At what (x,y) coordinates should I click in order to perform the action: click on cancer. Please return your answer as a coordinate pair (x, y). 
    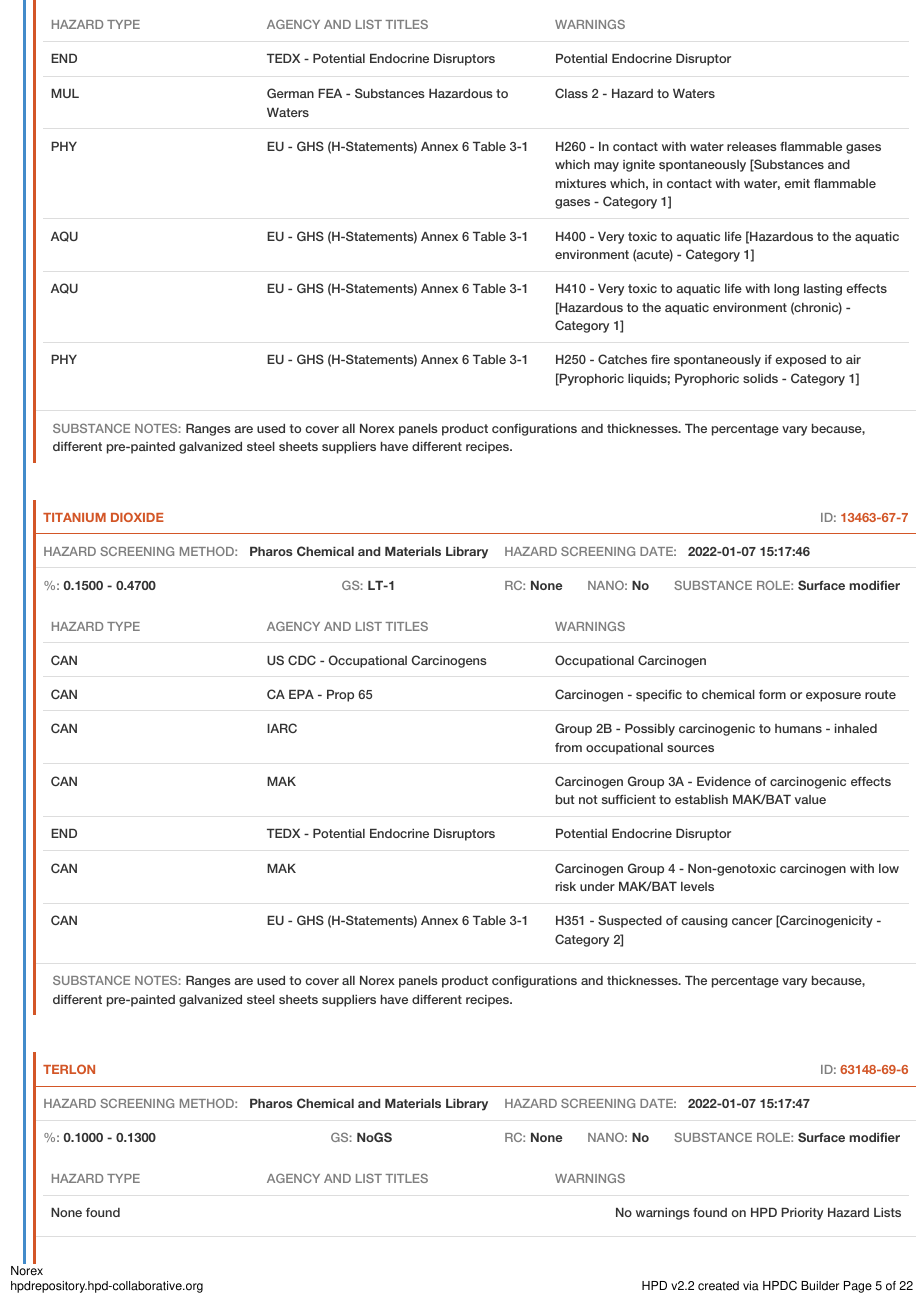
    Looking at the image, I should click on (752, 921).
